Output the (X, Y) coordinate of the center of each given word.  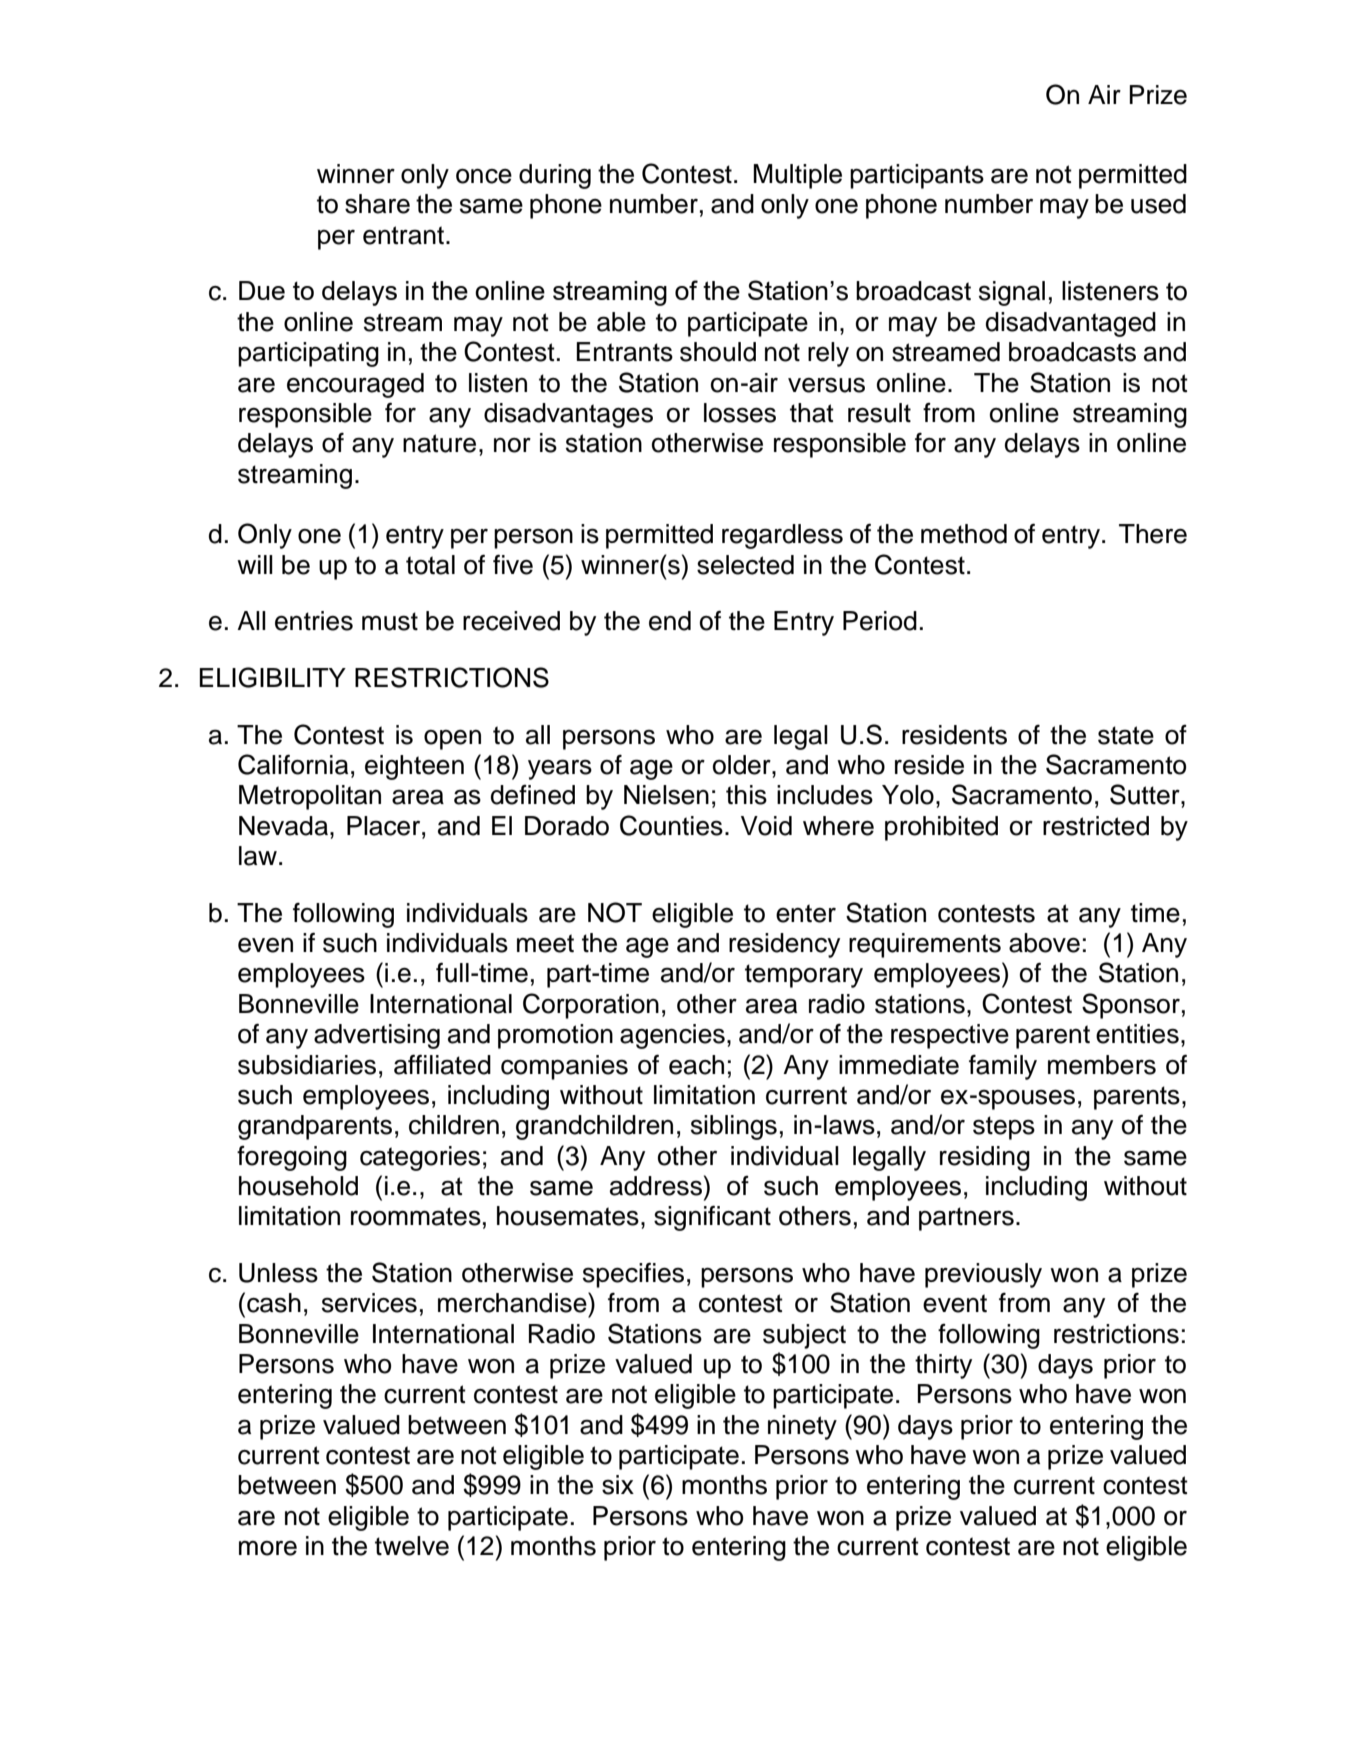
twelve (412, 1546)
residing (985, 1158)
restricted (1096, 826)
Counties (671, 825)
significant (712, 1218)
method (964, 534)
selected (745, 565)
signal (1012, 293)
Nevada (285, 826)
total (430, 565)
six (618, 1485)
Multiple (797, 176)
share (377, 204)
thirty (943, 1366)
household (298, 1186)
